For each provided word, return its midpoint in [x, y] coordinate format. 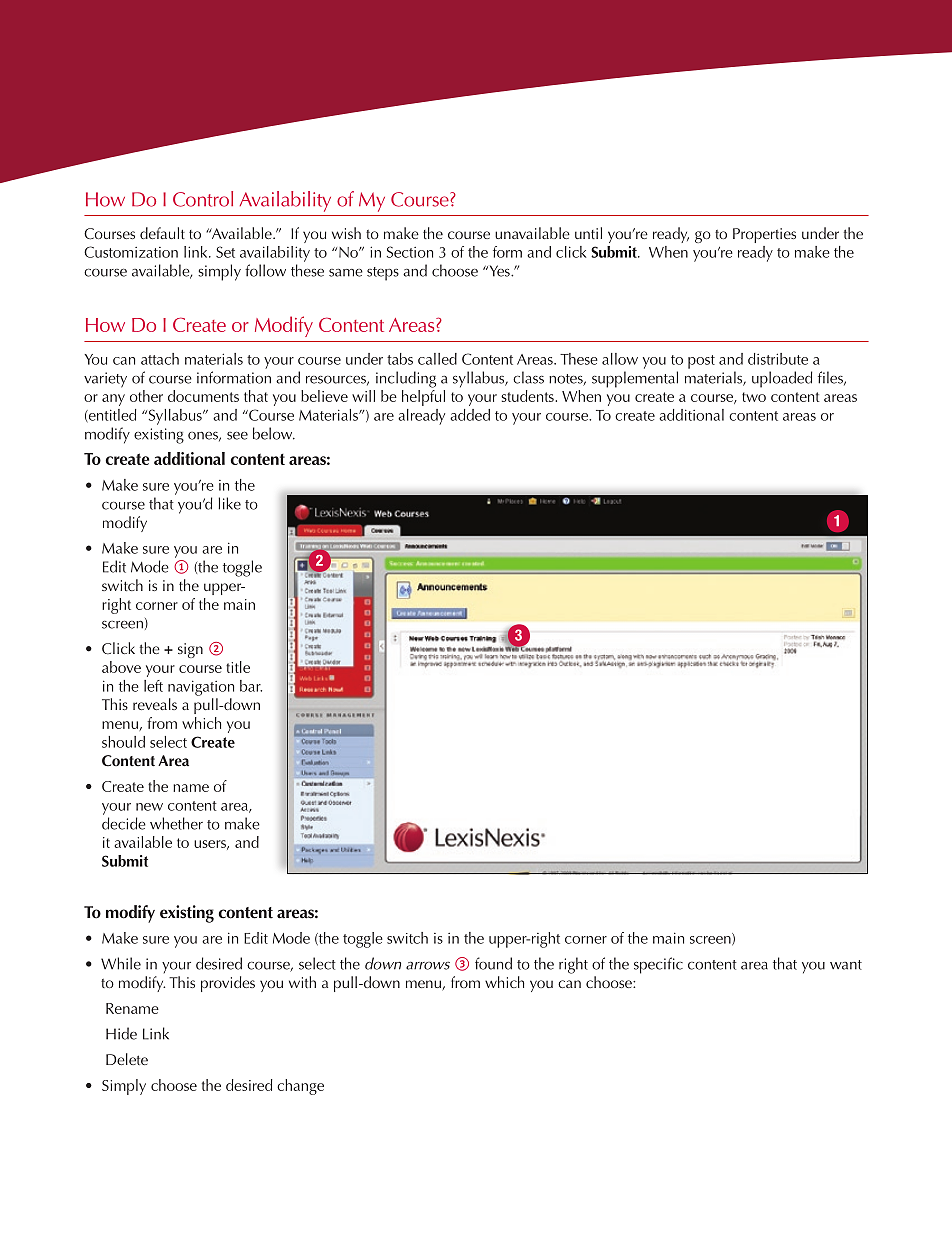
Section [410, 252]
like [229, 503]
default [162, 233]
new [149, 807]
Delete [127, 1059]
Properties [764, 235]
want [846, 965]
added [470, 415]
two [754, 397]
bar [251, 686]
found [493, 963]
